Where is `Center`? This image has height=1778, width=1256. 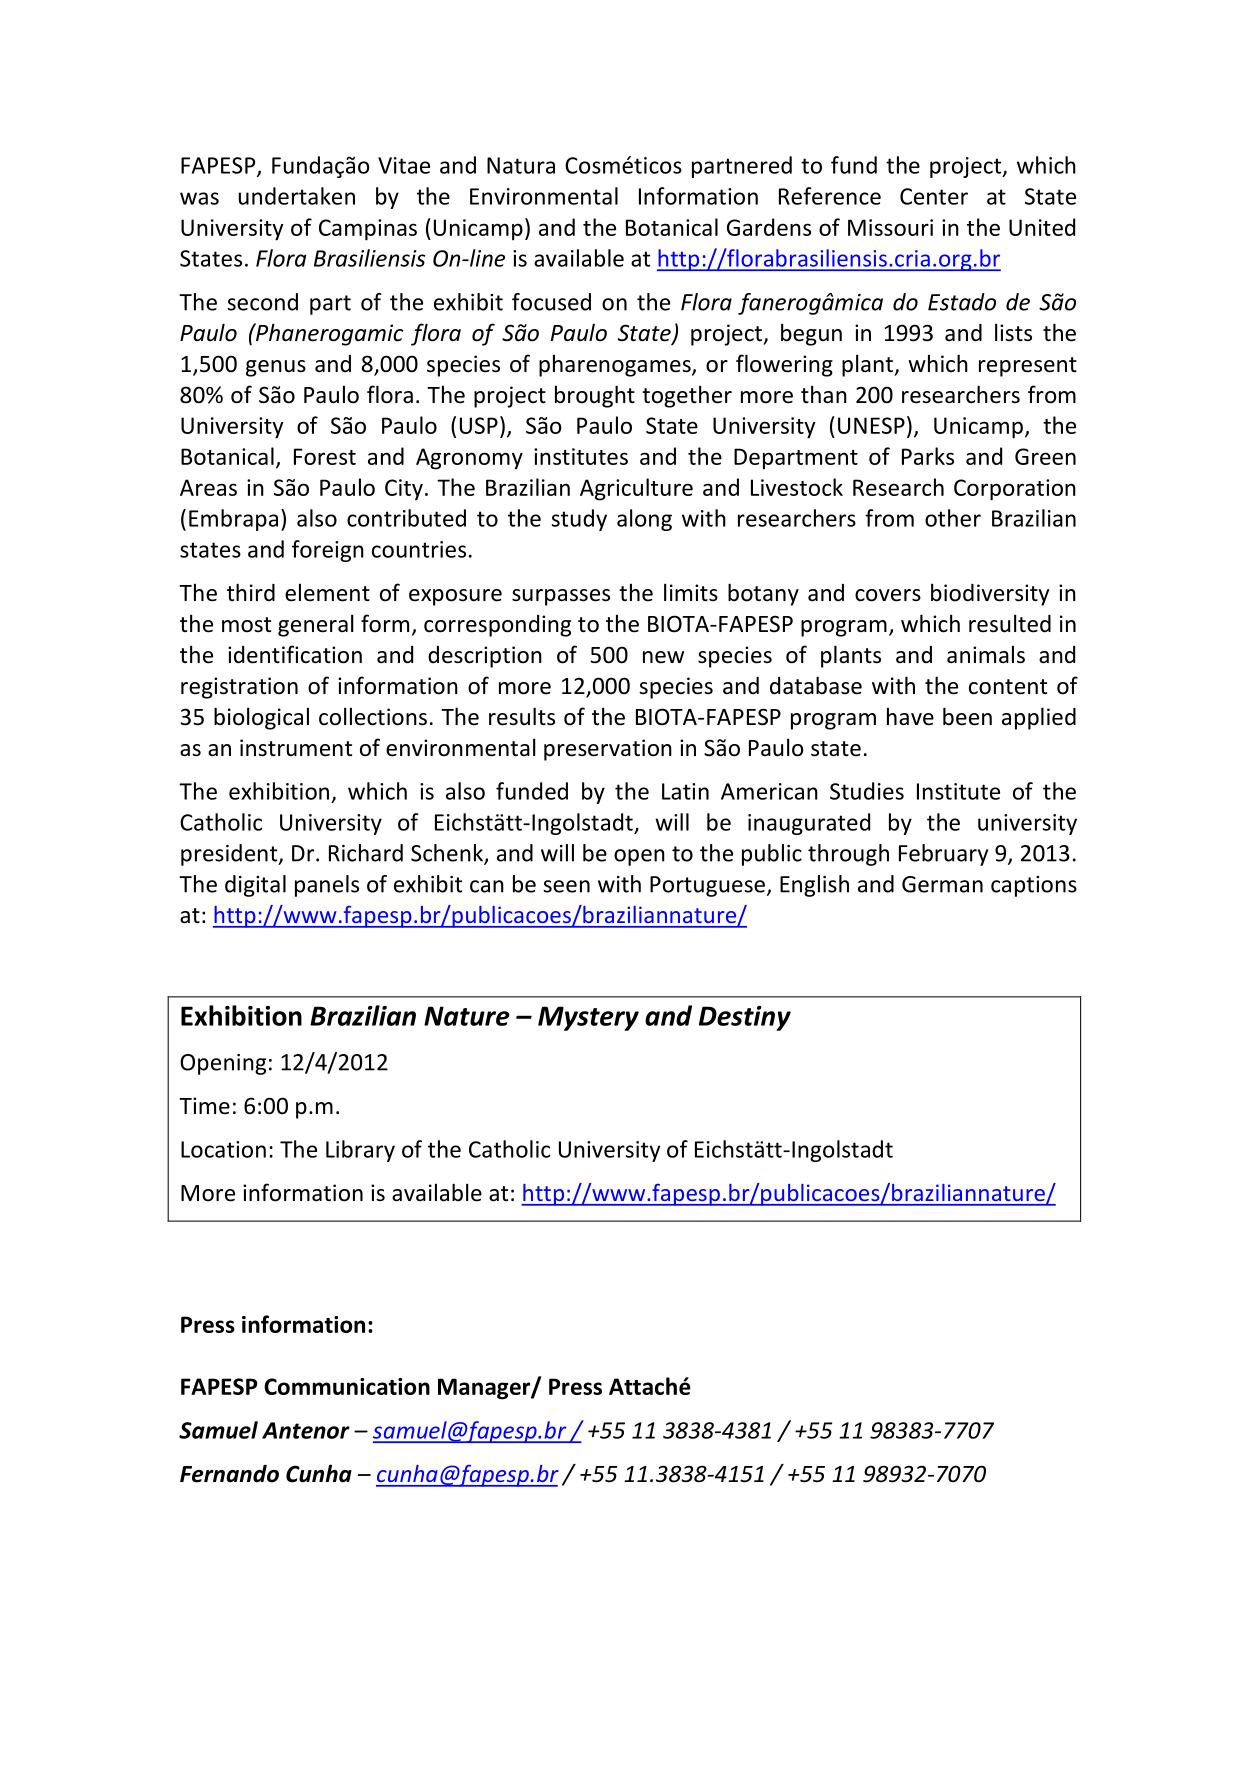
Center is located at coordinates (934, 196).
